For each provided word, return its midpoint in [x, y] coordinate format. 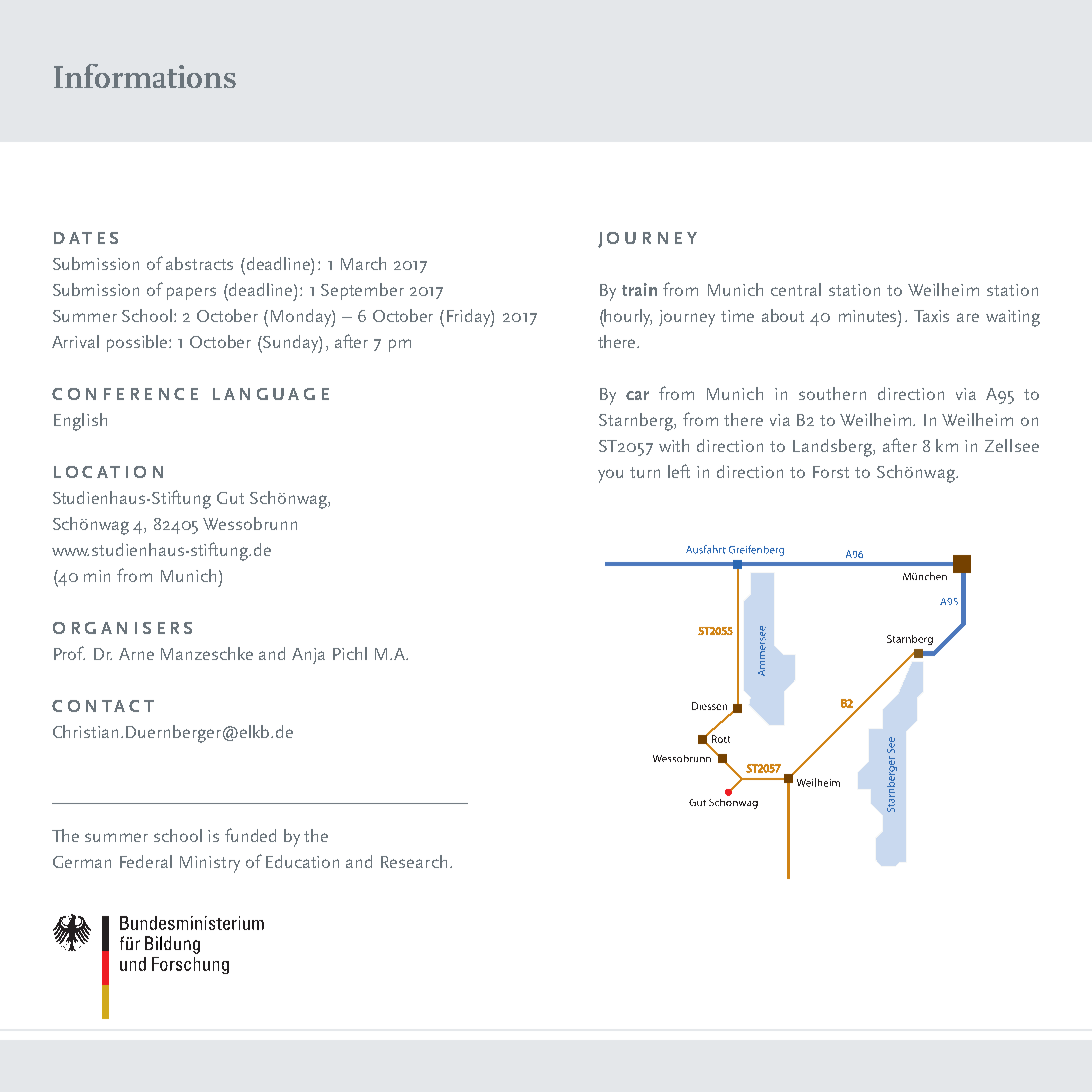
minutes [869, 316]
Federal [146, 861]
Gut [230, 498]
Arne [136, 654]
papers [191, 293]
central [796, 289]
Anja [308, 656]
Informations [145, 76]
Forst [831, 472]
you [610, 476]
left [679, 471]
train [639, 289]
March [363, 263]
